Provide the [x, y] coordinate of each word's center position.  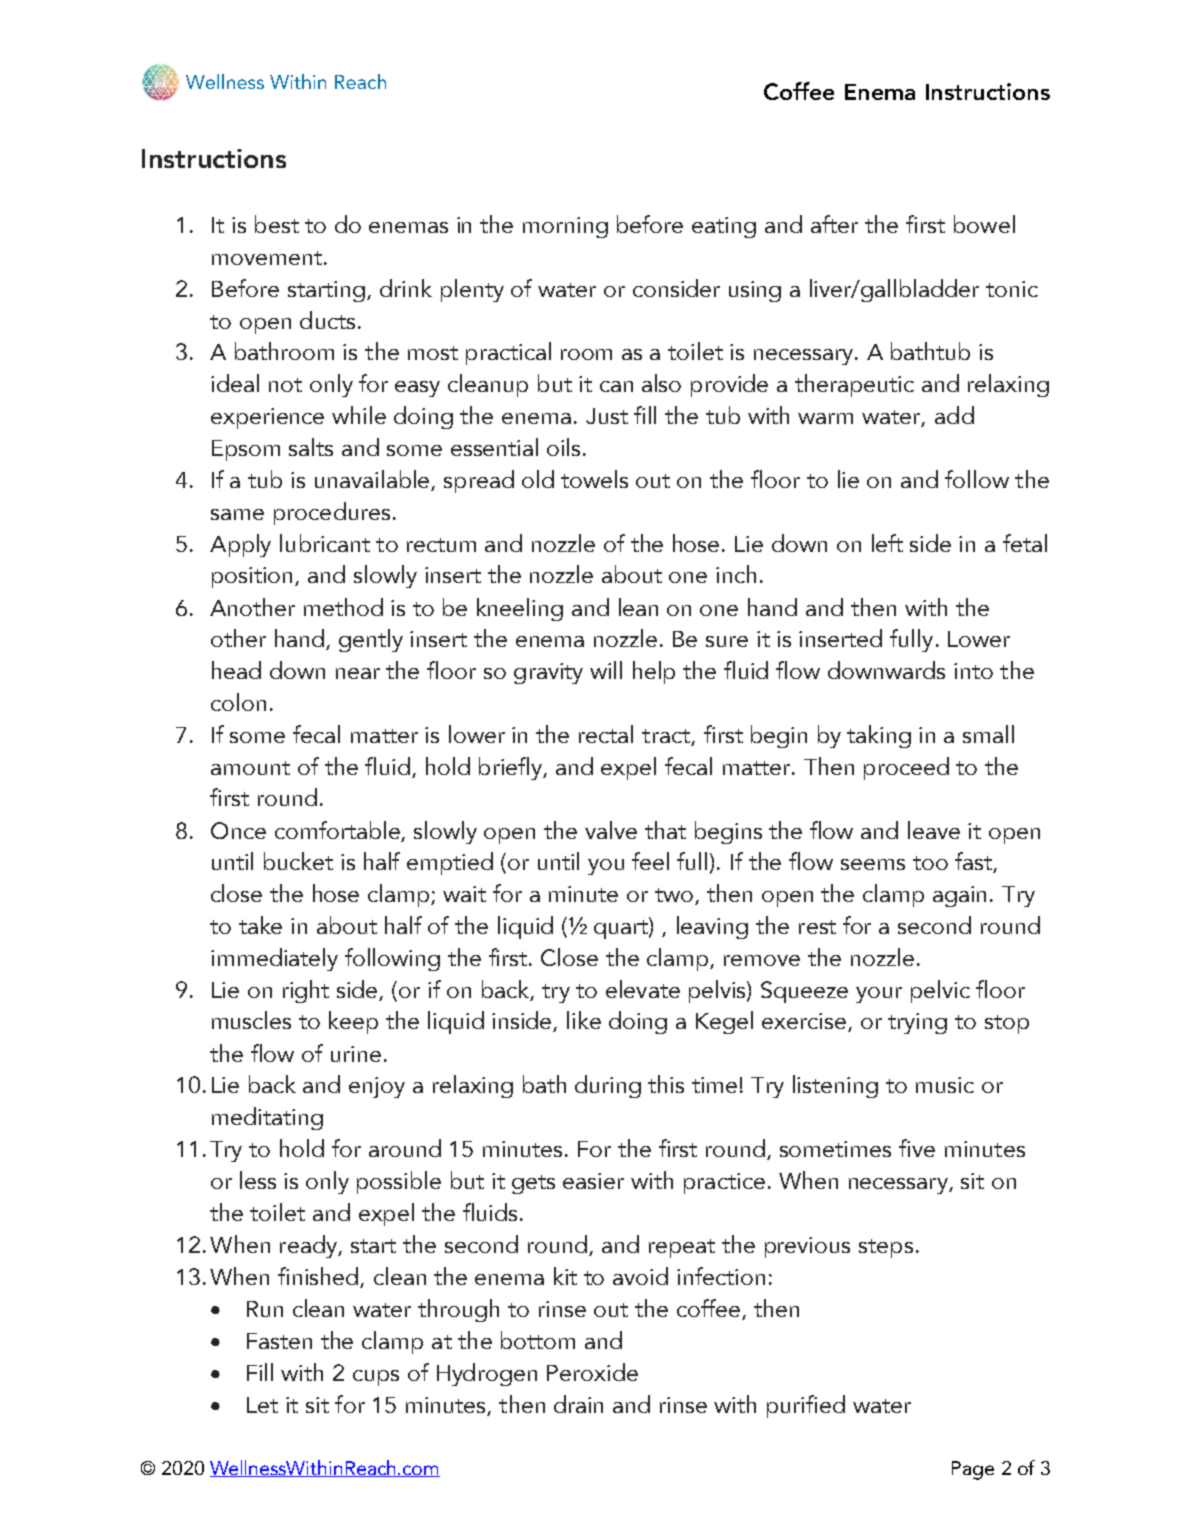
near [358, 673]
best [277, 224]
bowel [984, 224]
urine [356, 1054]
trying [917, 1023]
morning [565, 227]
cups [376, 1378]
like [584, 1020]
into [973, 671]
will [606, 670]
